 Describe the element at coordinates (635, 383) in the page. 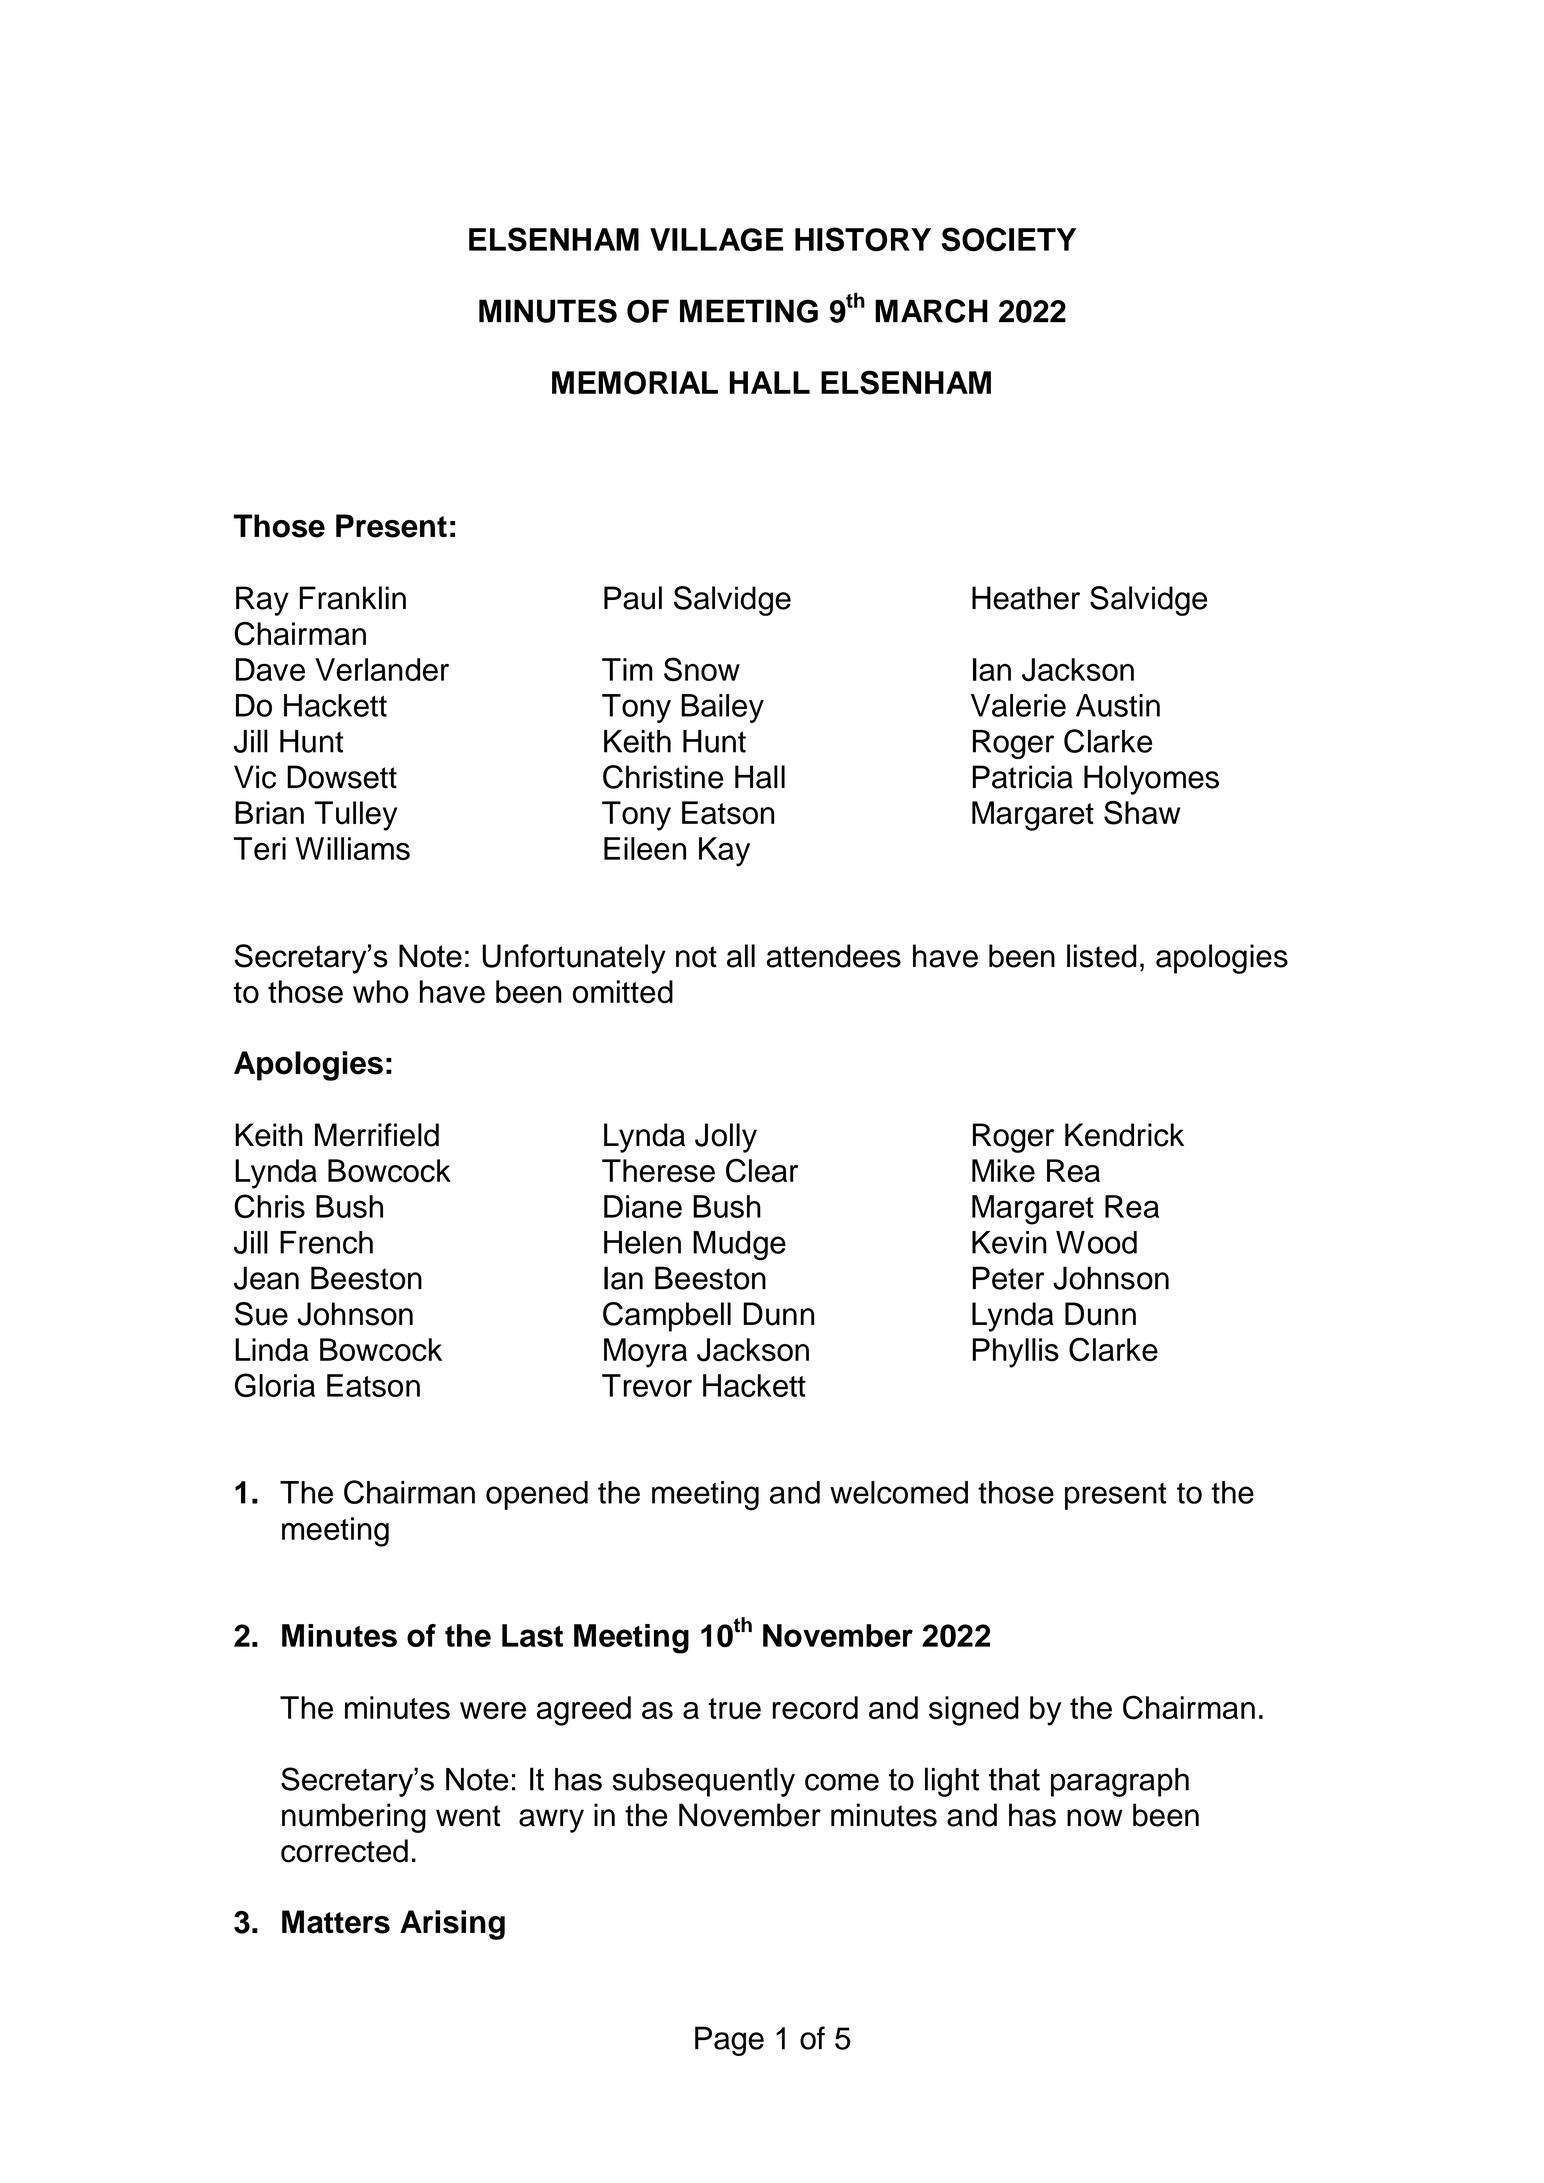

I see `MEMORIAL` at that location.
